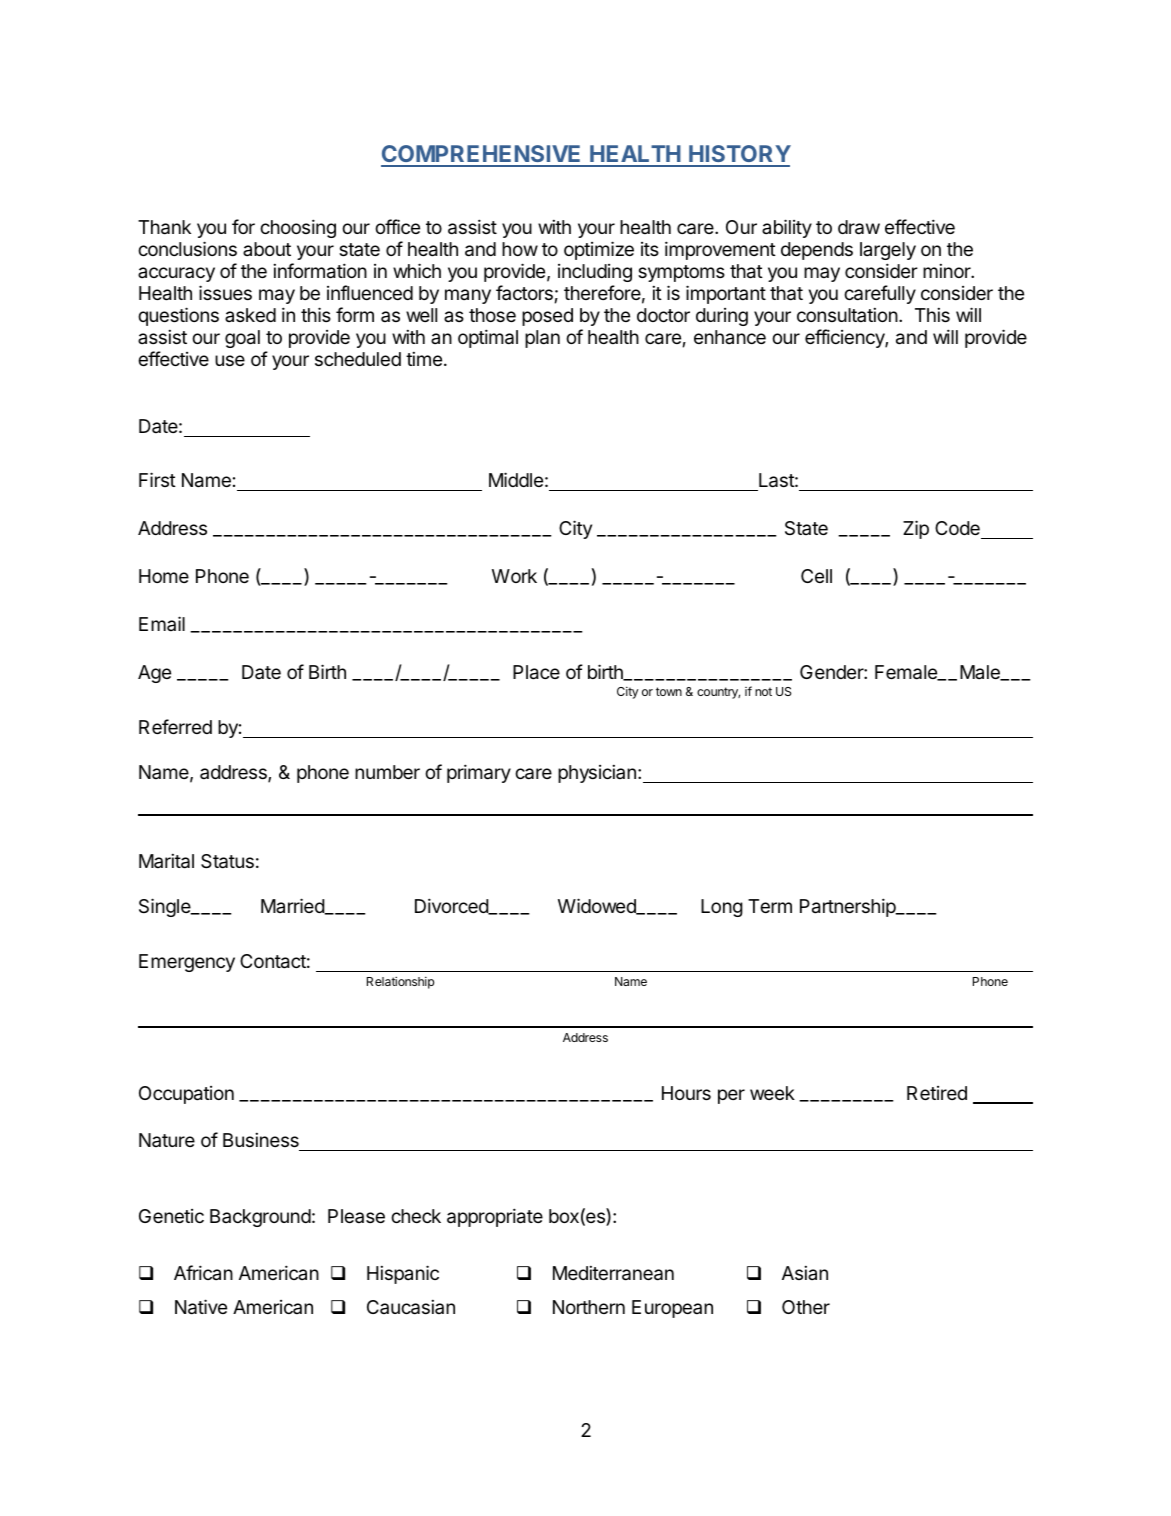 The image size is (1171, 1516). Describe the element at coordinates (187, 963) in the screenshot. I see `Emergency` at that location.
